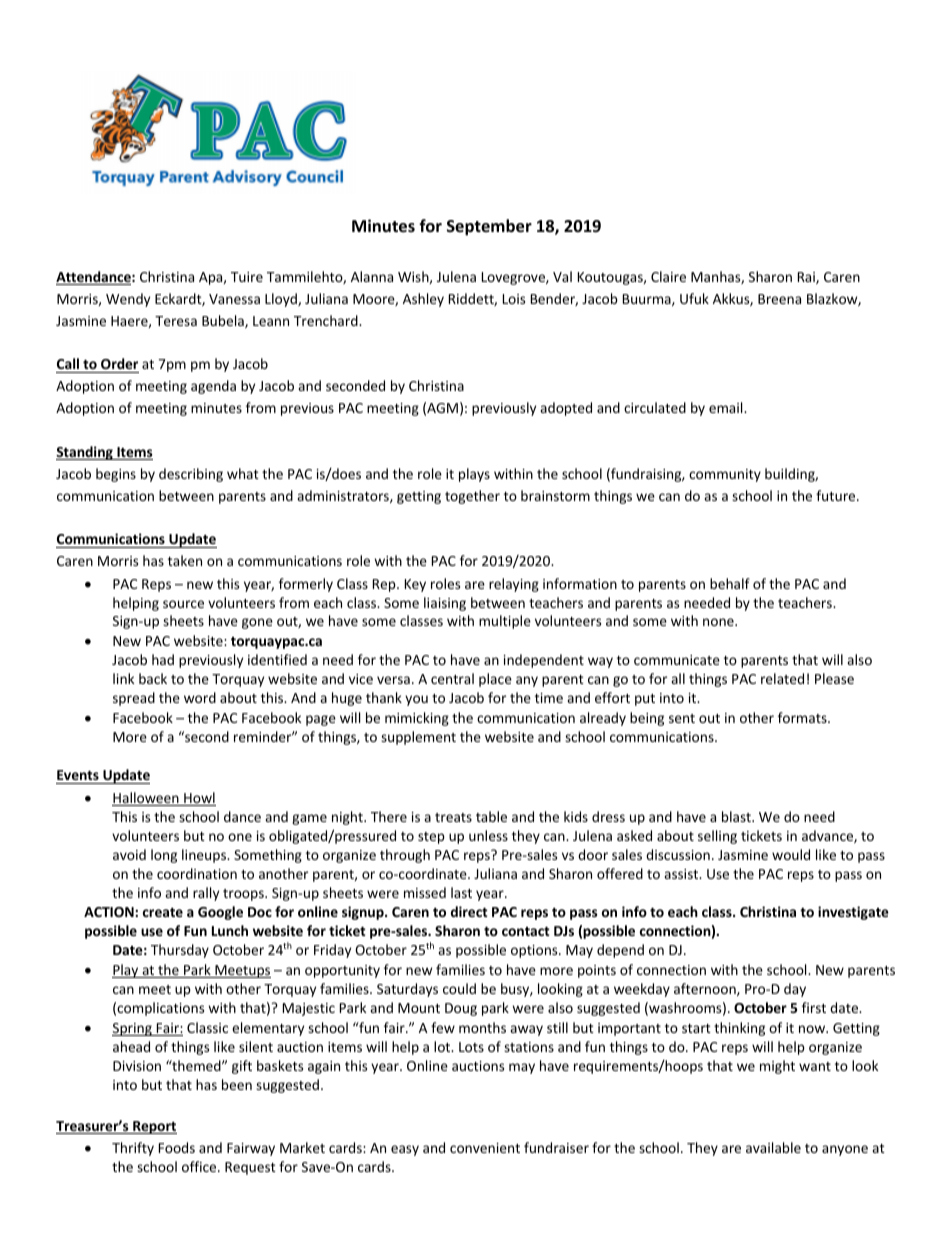 Image resolution: width=952 pixels, height=1233 pixels. What do you see at coordinates (452, 678) in the screenshot?
I see `central` at bounding box center [452, 678].
